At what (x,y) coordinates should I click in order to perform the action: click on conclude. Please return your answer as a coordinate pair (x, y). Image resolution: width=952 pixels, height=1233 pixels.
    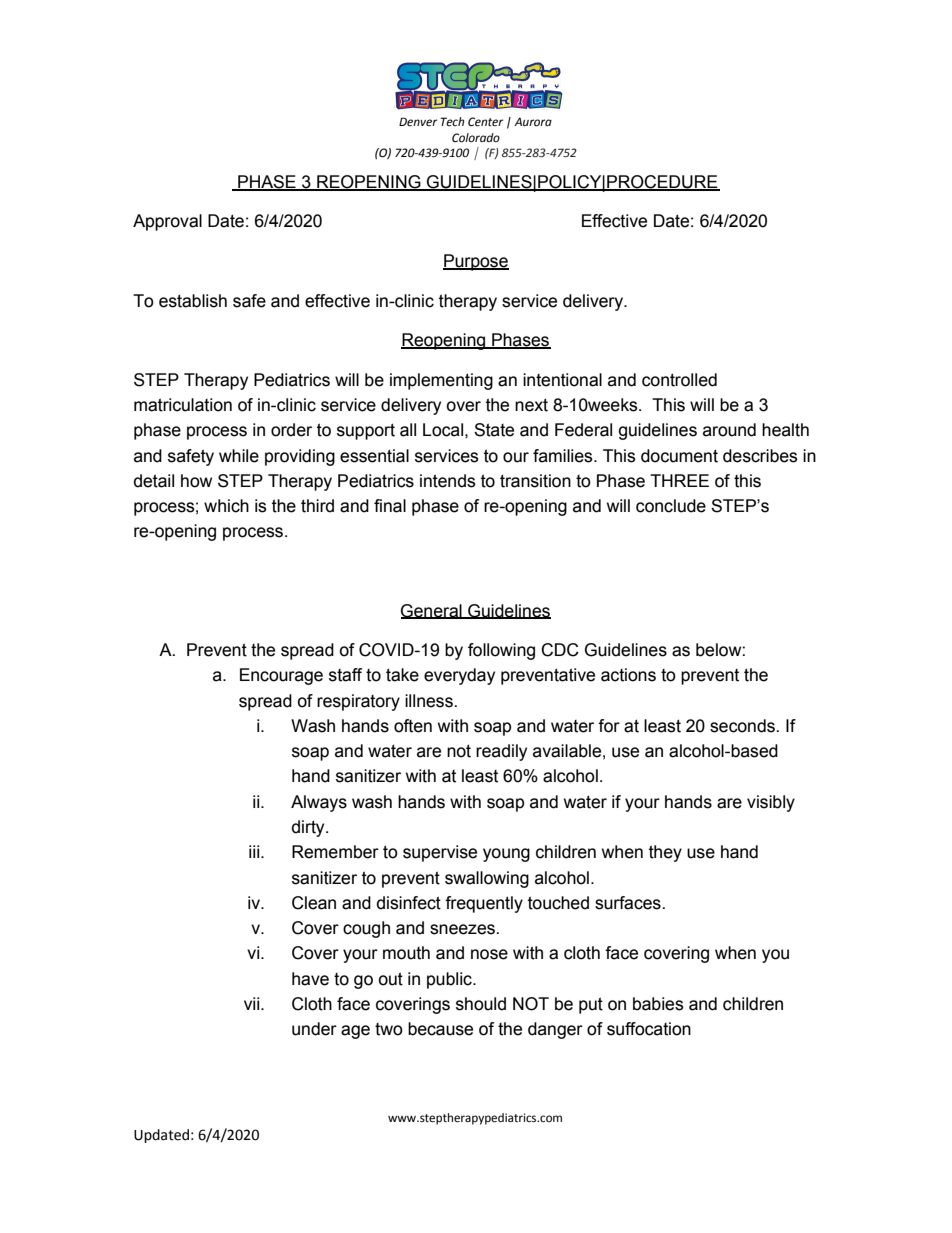
    Looking at the image, I should click on (671, 506).
